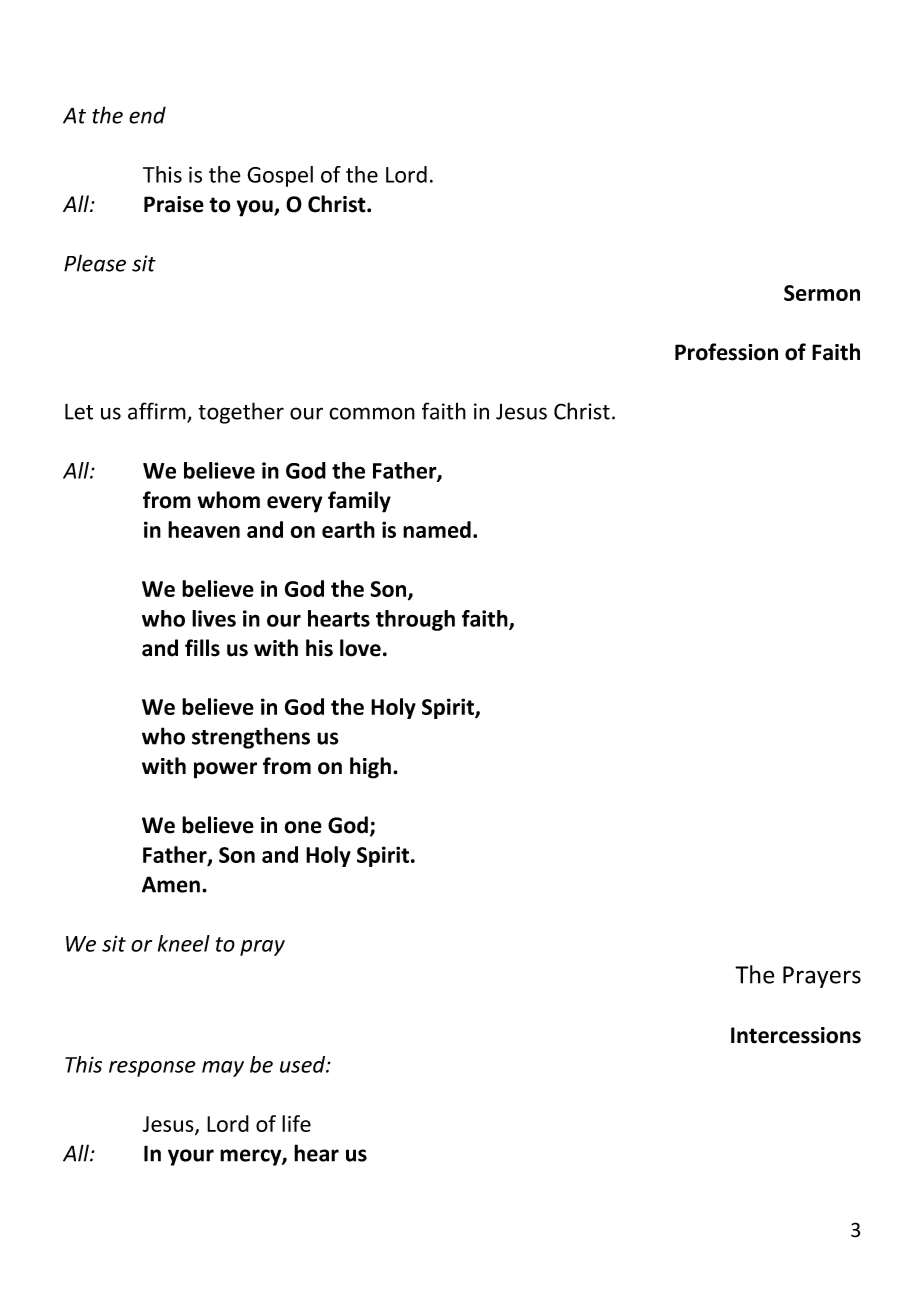 The width and height of the screenshot is (924, 1311). What do you see at coordinates (415, 620) in the screenshot?
I see `through` at bounding box center [415, 620].
